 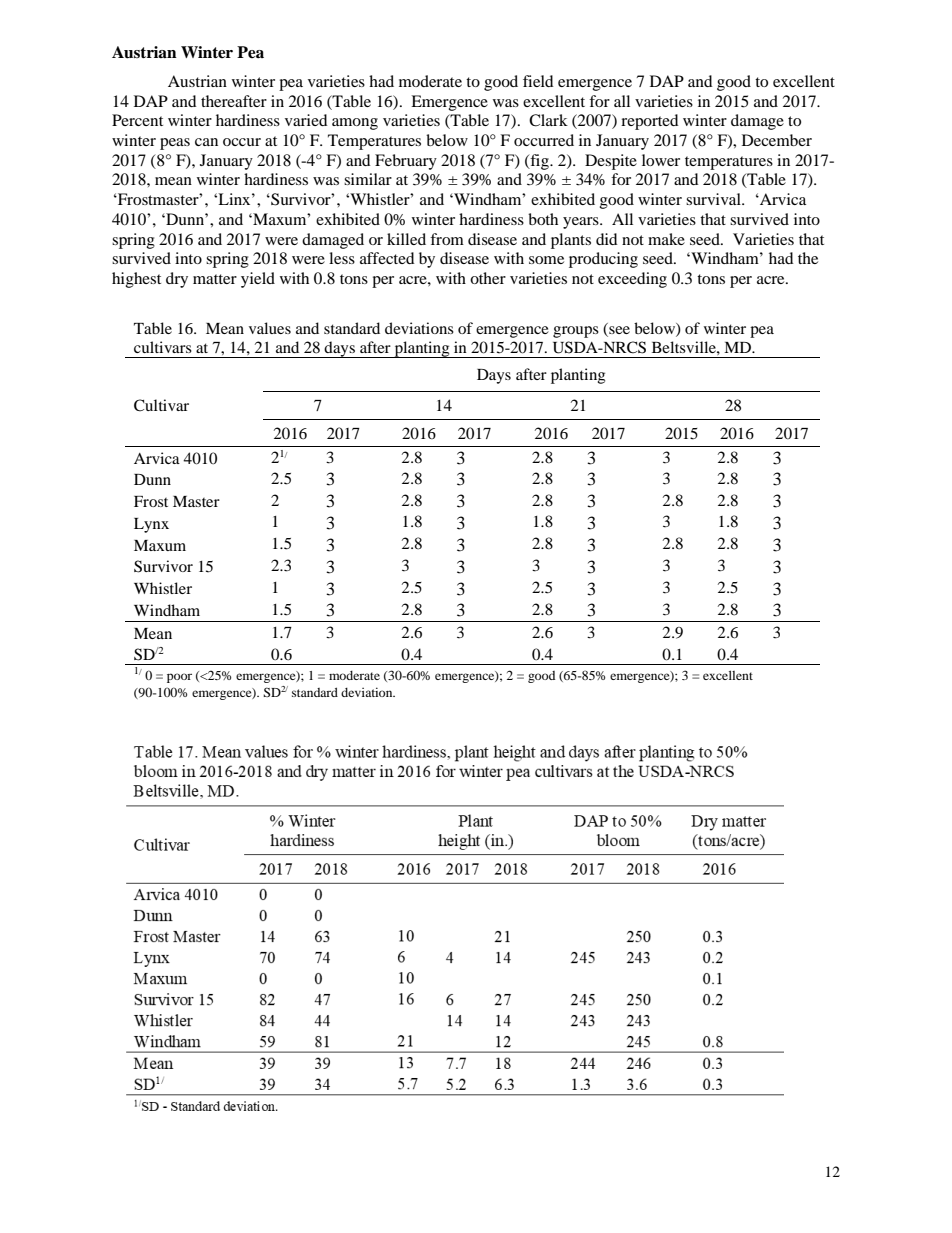 What do you see at coordinates (650, 122) in the image?
I see `reported` at bounding box center [650, 122].
